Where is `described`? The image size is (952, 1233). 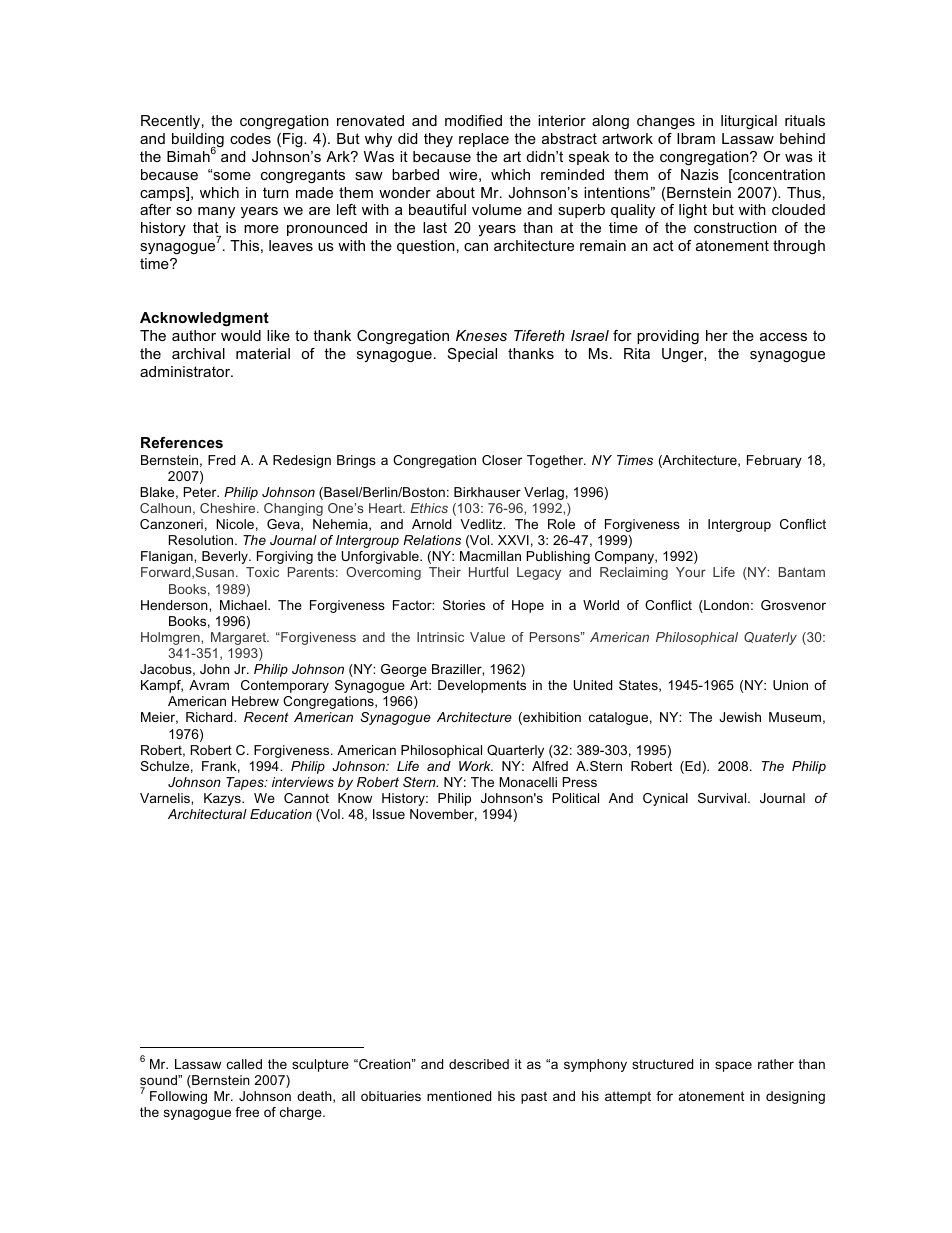
described is located at coordinates (479, 1064).
